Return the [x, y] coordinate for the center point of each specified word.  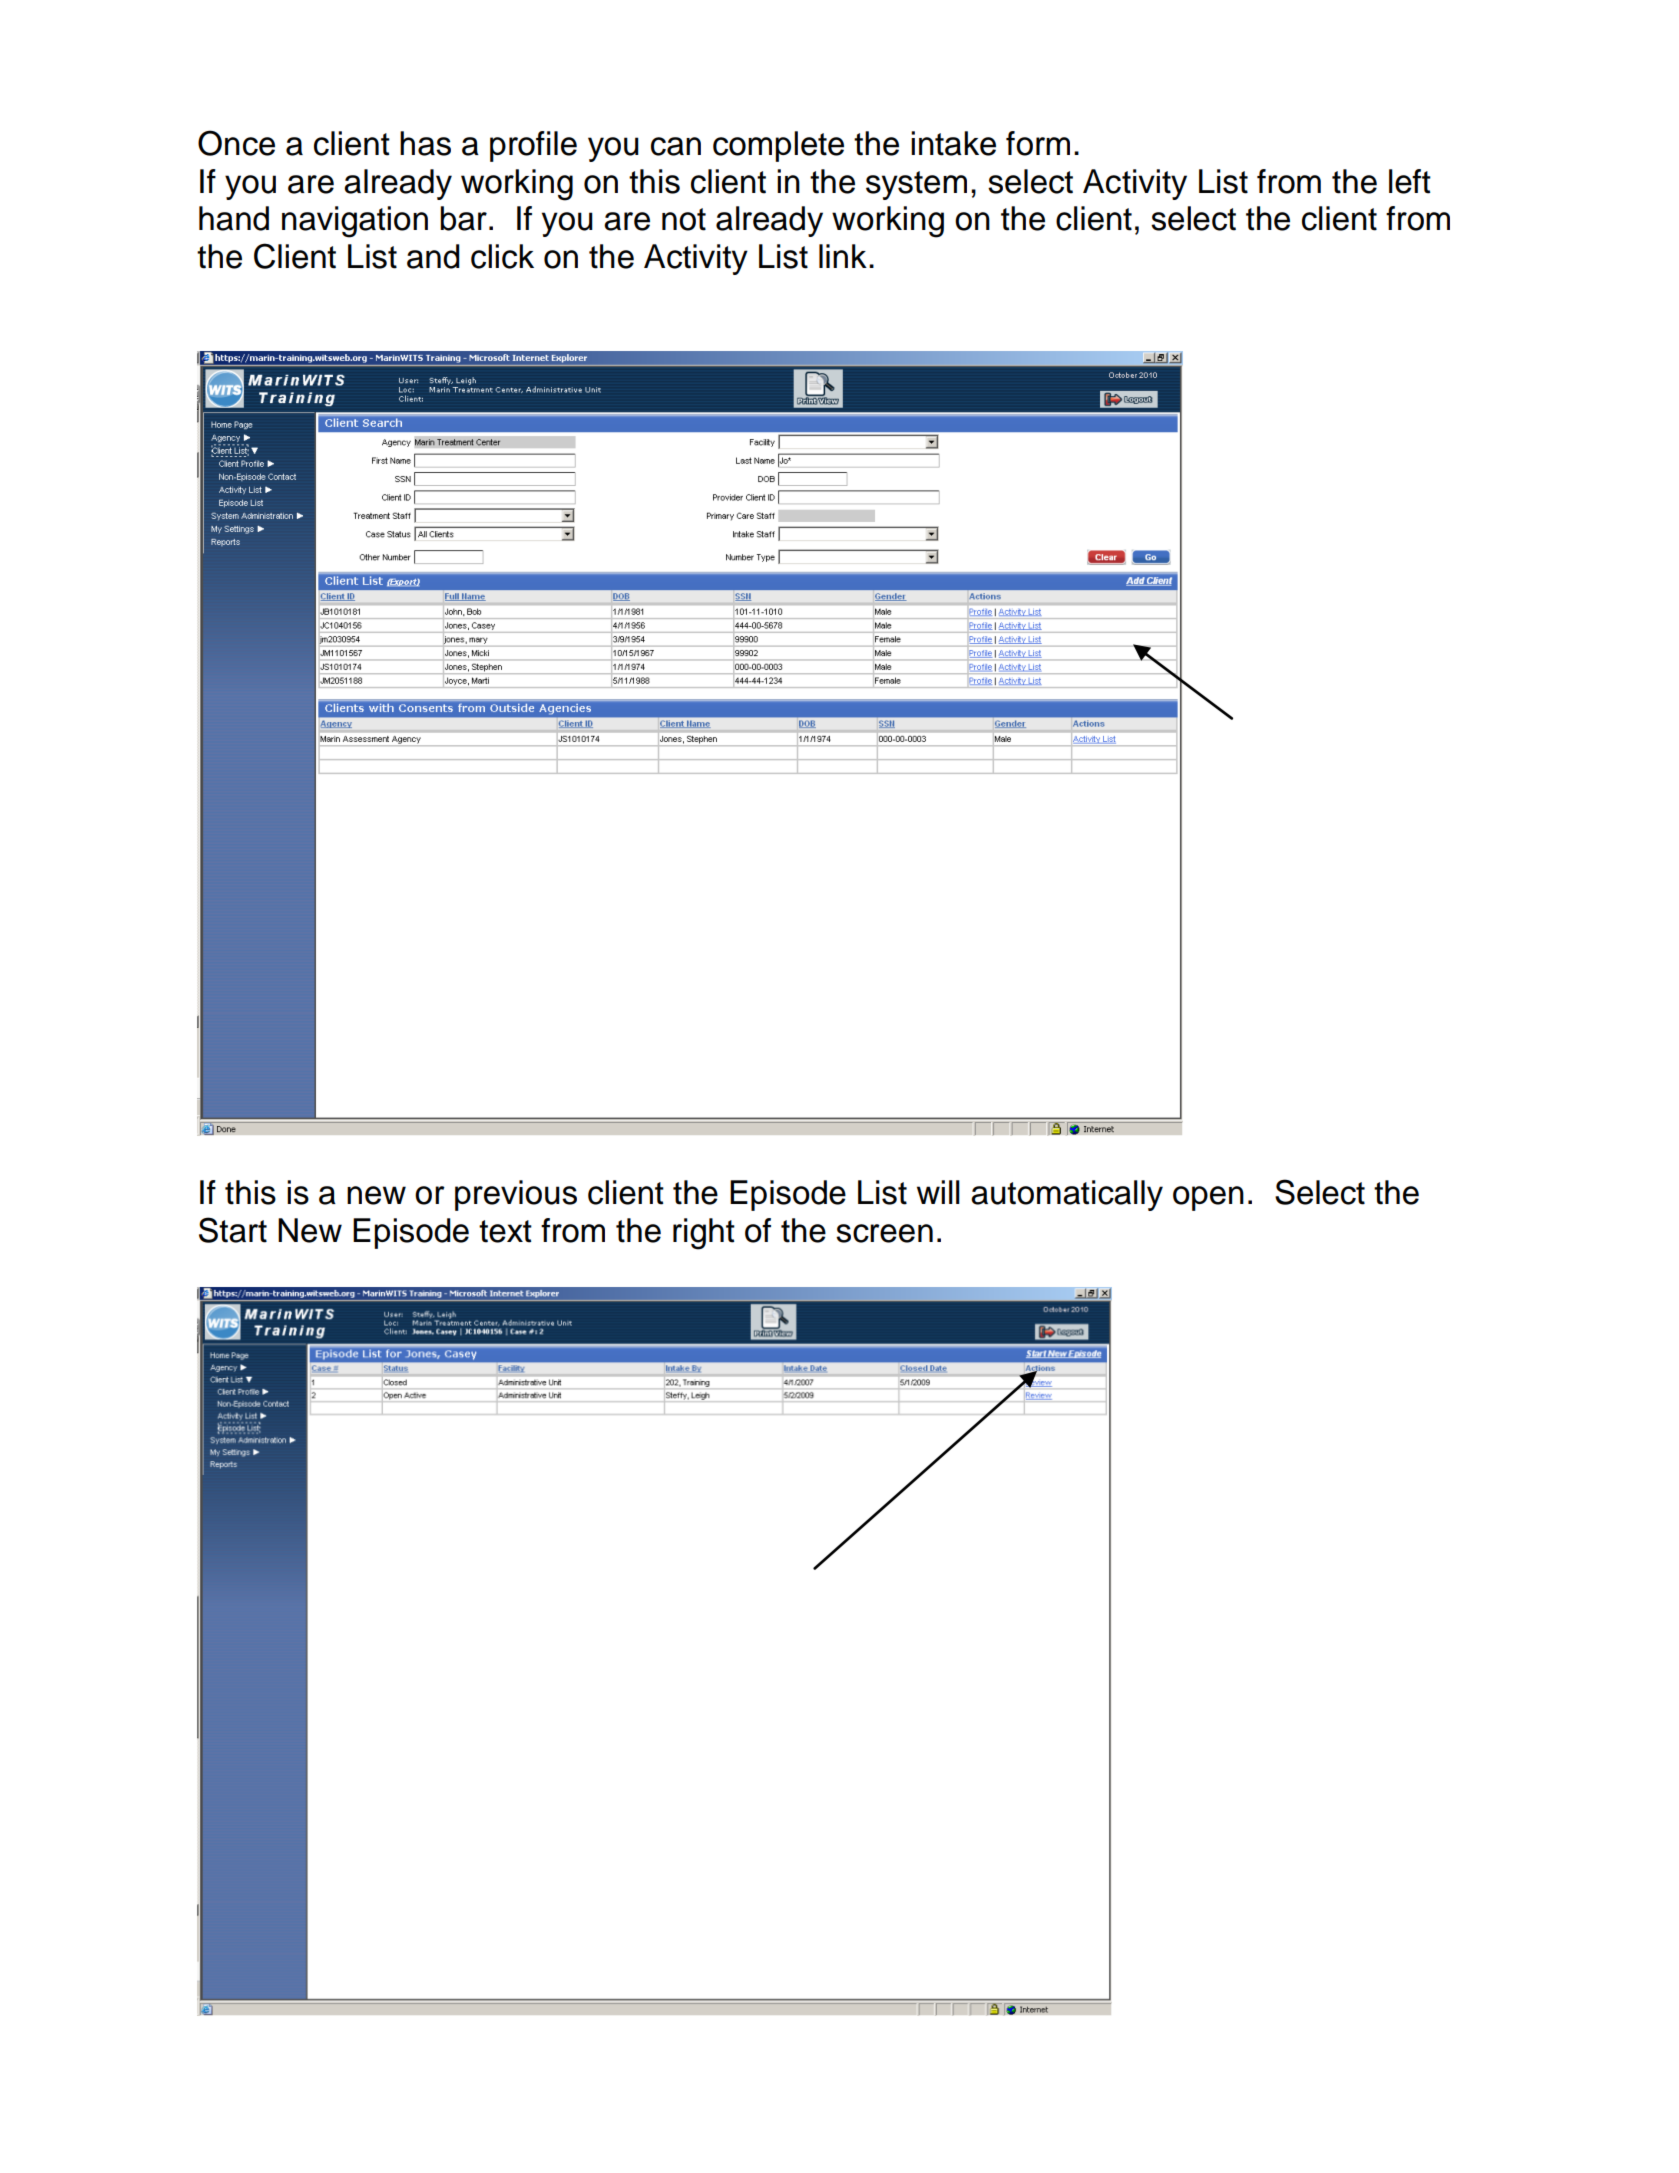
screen [884, 1233]
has [425, 143]
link [843, 256]
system [916, 185]
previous [516, 1195]
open [1208, 1198]
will [938, 1192]
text [505, 1231]
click [502, 256]
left [1410, 181]
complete [778, 146]
